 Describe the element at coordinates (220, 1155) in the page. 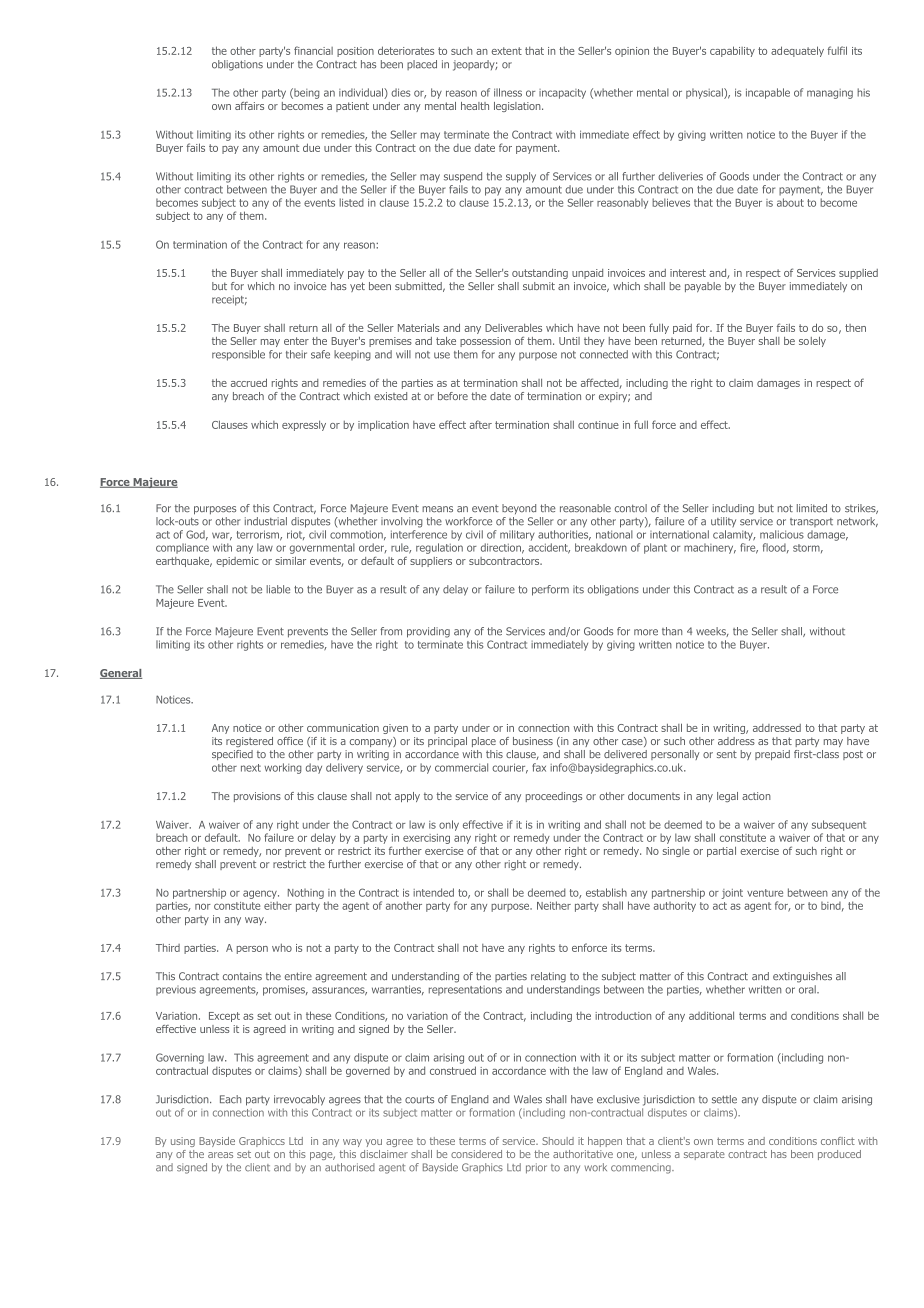

I see `areas` at that location.
